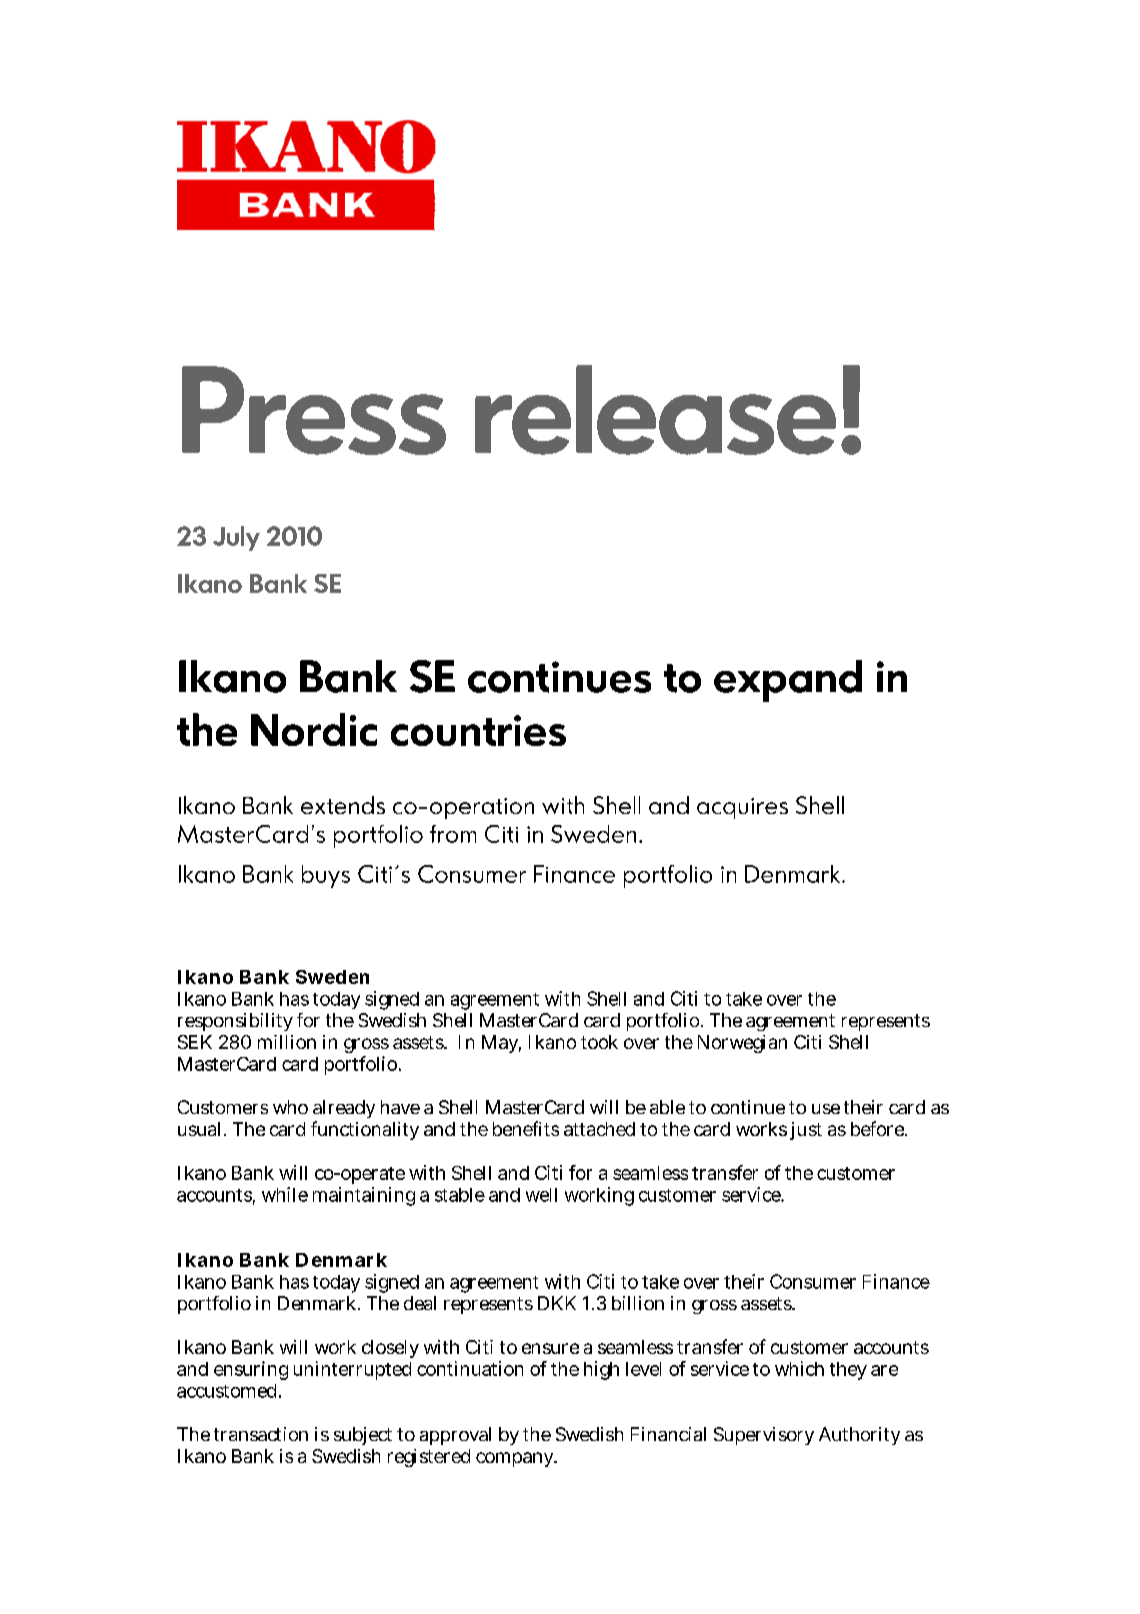 This page has width=1140, height=1614. I want to click on Nordic, so click(314, 729).
